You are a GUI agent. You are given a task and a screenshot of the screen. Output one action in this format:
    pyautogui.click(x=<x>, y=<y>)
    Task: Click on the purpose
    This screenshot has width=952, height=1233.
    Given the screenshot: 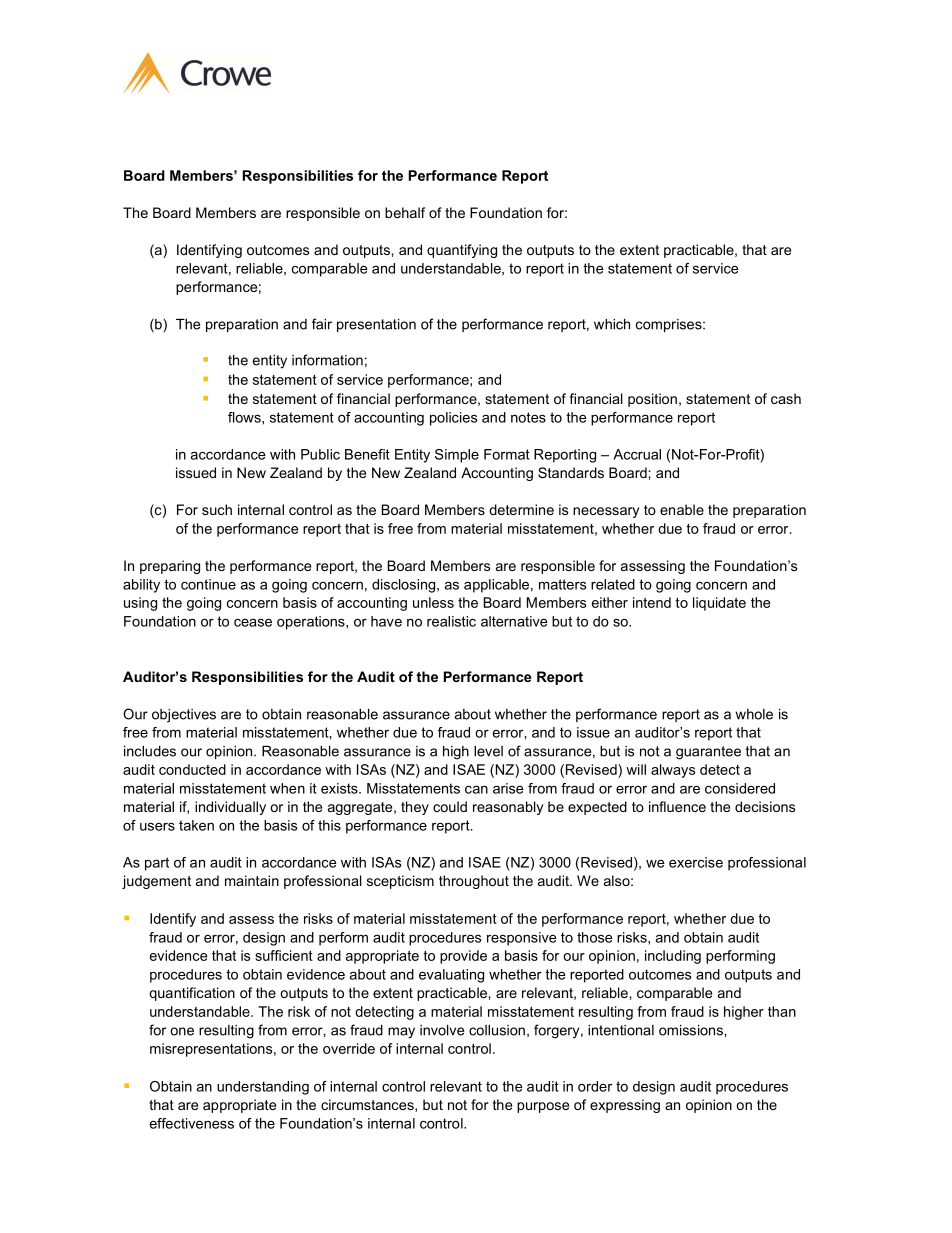 What is the action you would take?
    pyautogui.click(x=543, y=1107)
